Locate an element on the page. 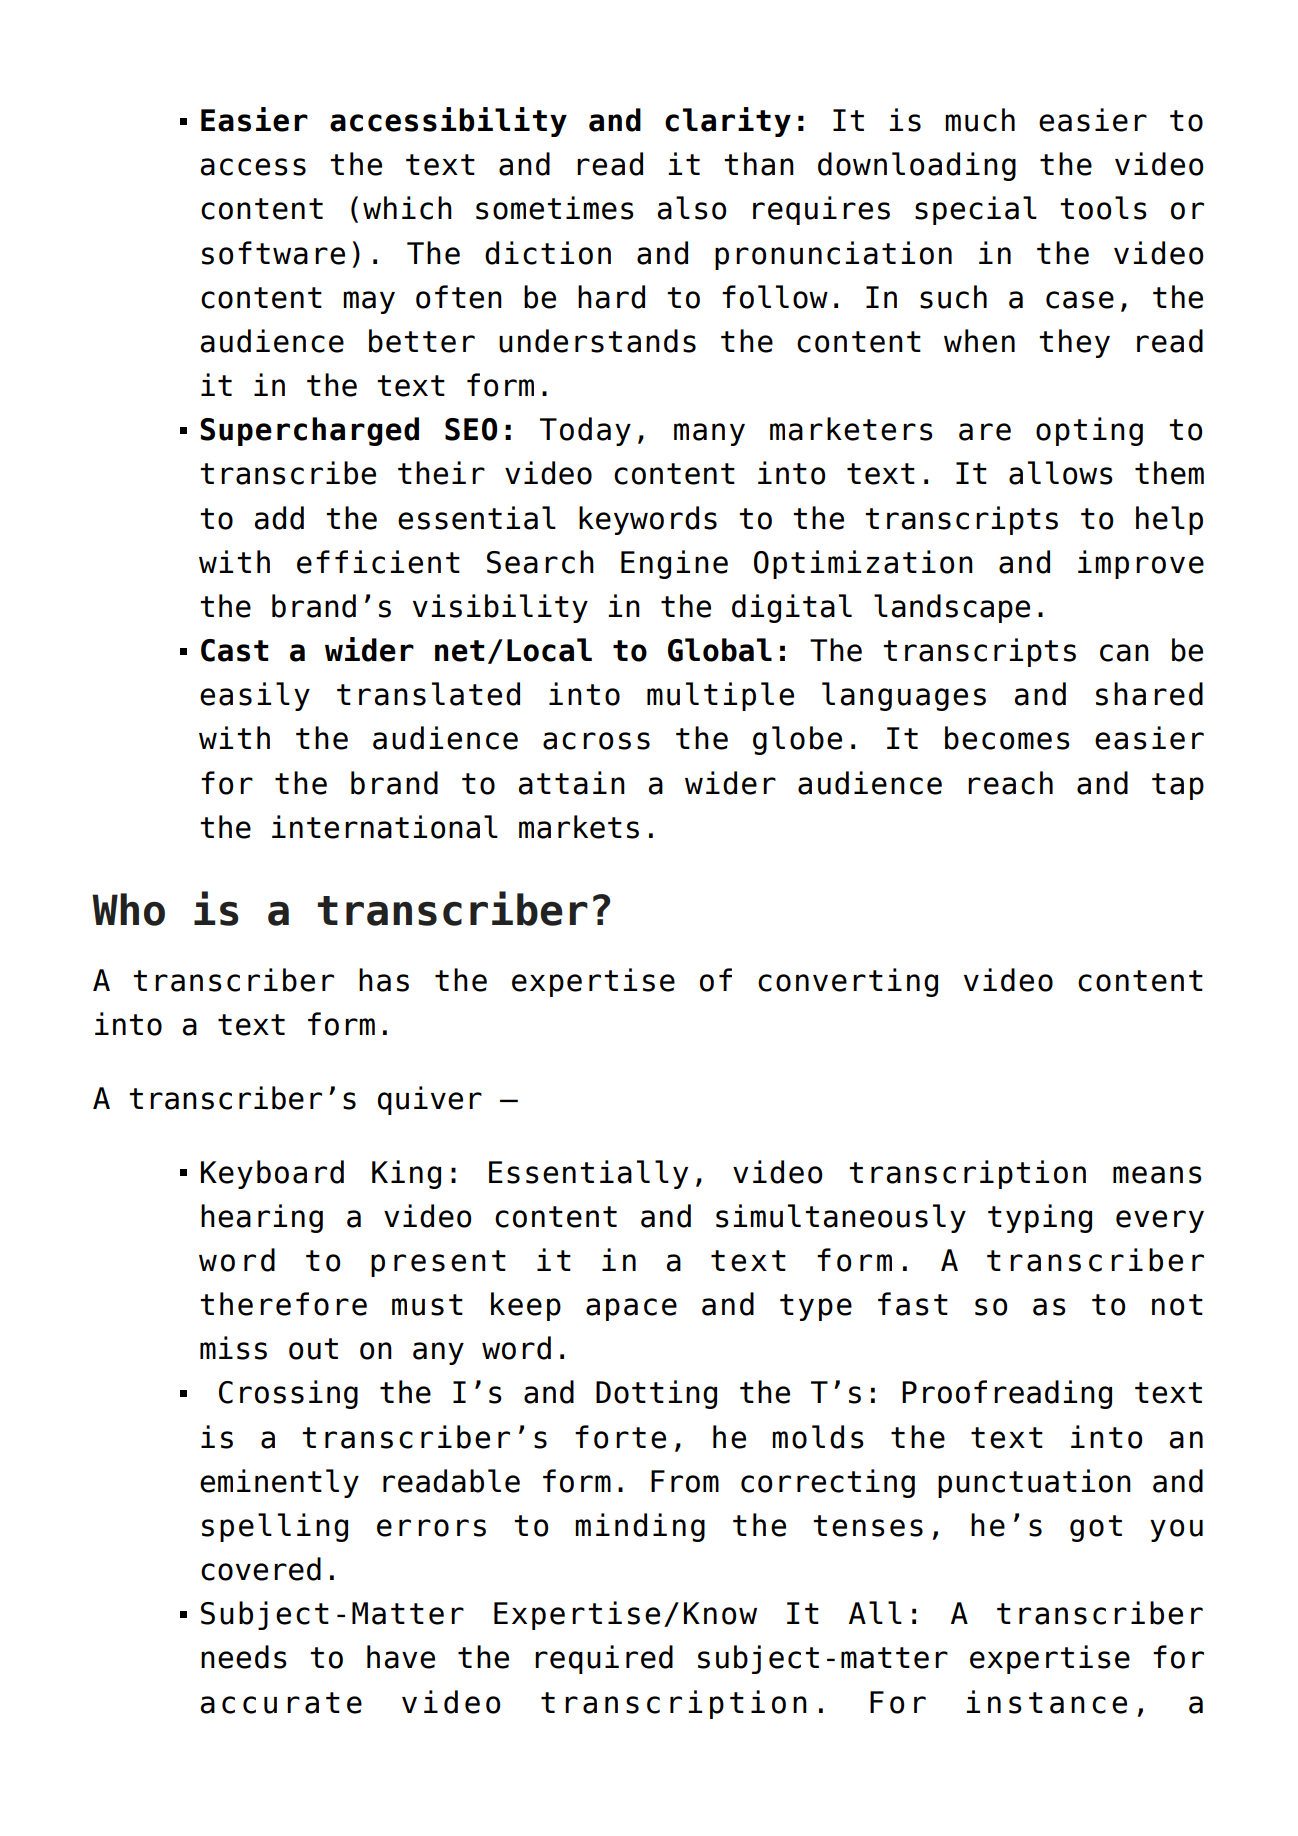 Image resolution: width=1298 pixels, height=1836 pixels. also is located at coordinates (691, 208).
